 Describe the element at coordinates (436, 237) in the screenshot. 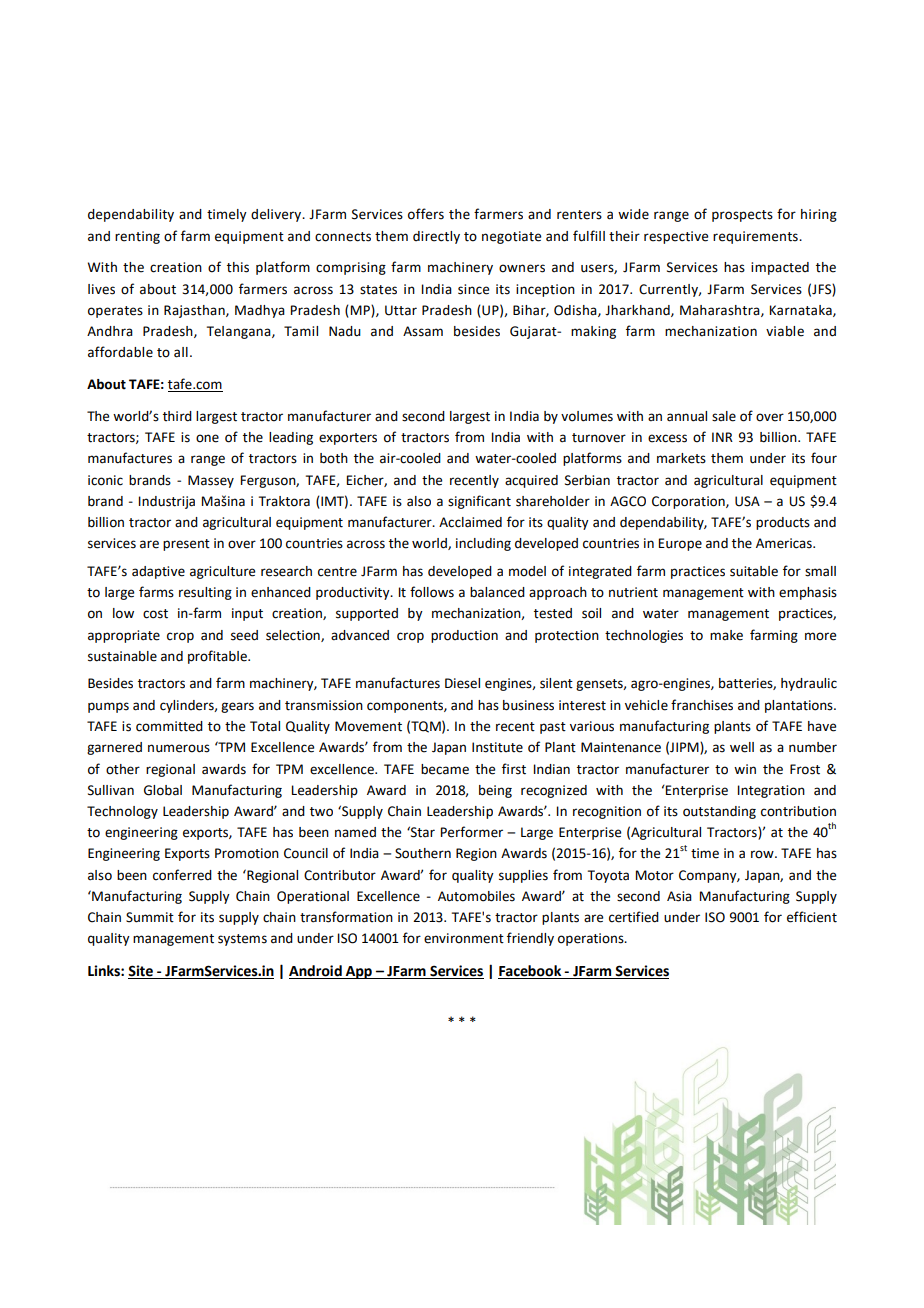

I see `directly` at that location.
